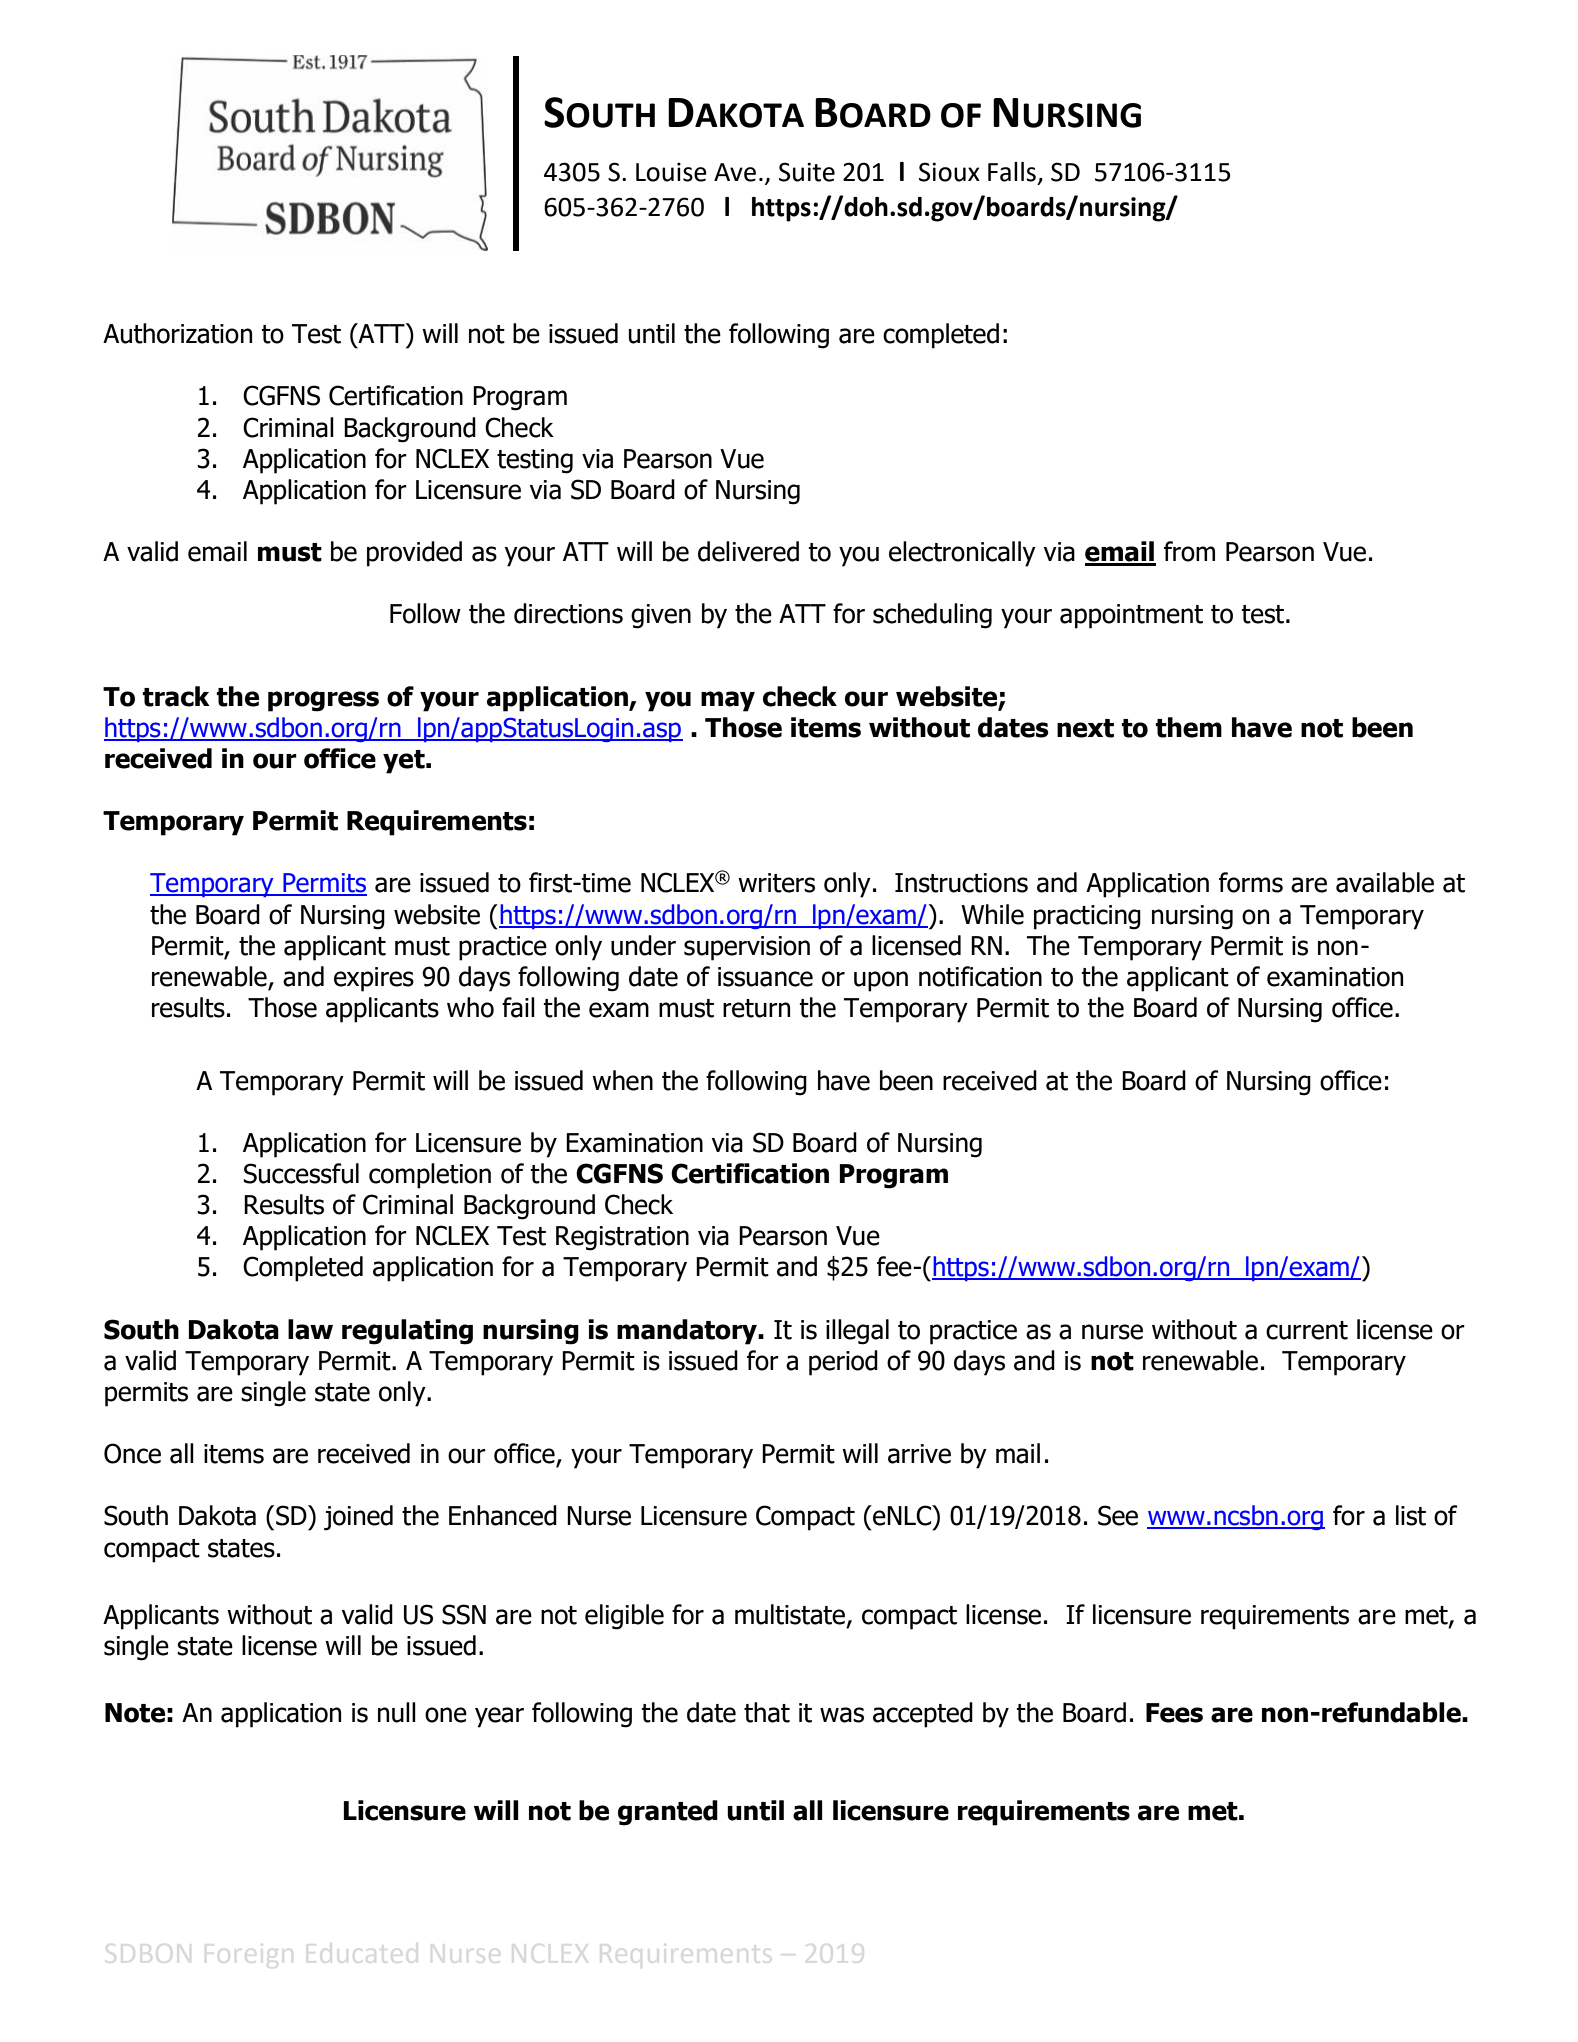 The width and height of the image is (1578, 2042). Describe the element at coordinates (1251, 882) in the image. I see `forms` at that location.
